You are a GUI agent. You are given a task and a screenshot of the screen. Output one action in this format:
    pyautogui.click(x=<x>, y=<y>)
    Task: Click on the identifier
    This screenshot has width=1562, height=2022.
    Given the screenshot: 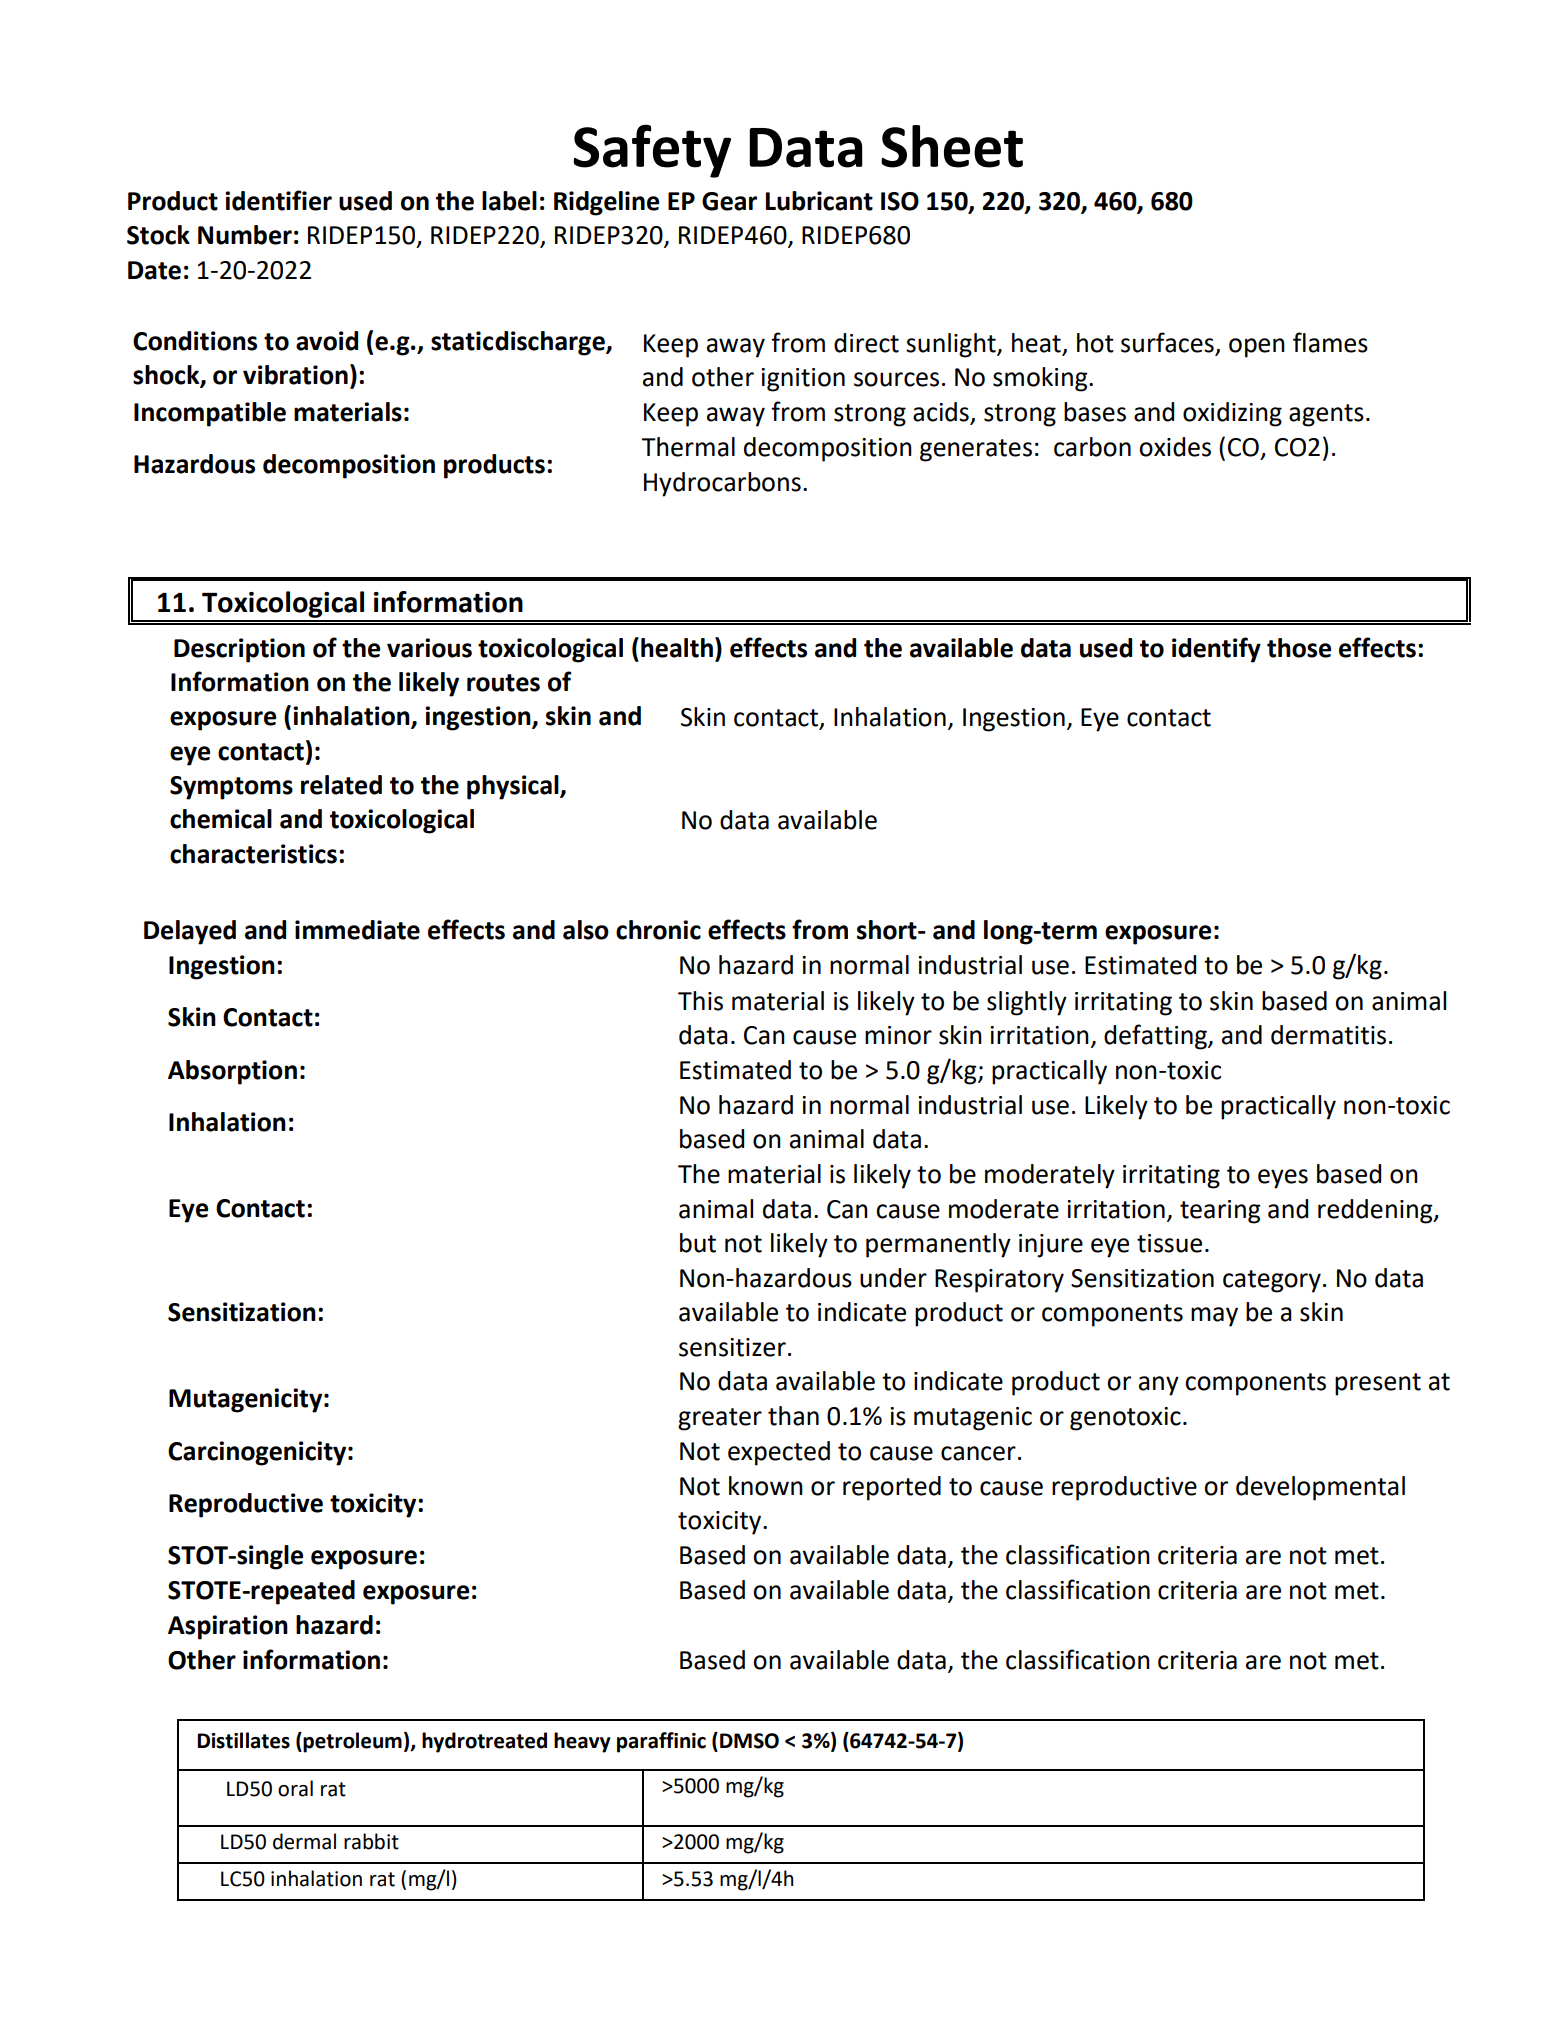 What is the action you would take?
    pyautogui.click(x=278, y=200)
